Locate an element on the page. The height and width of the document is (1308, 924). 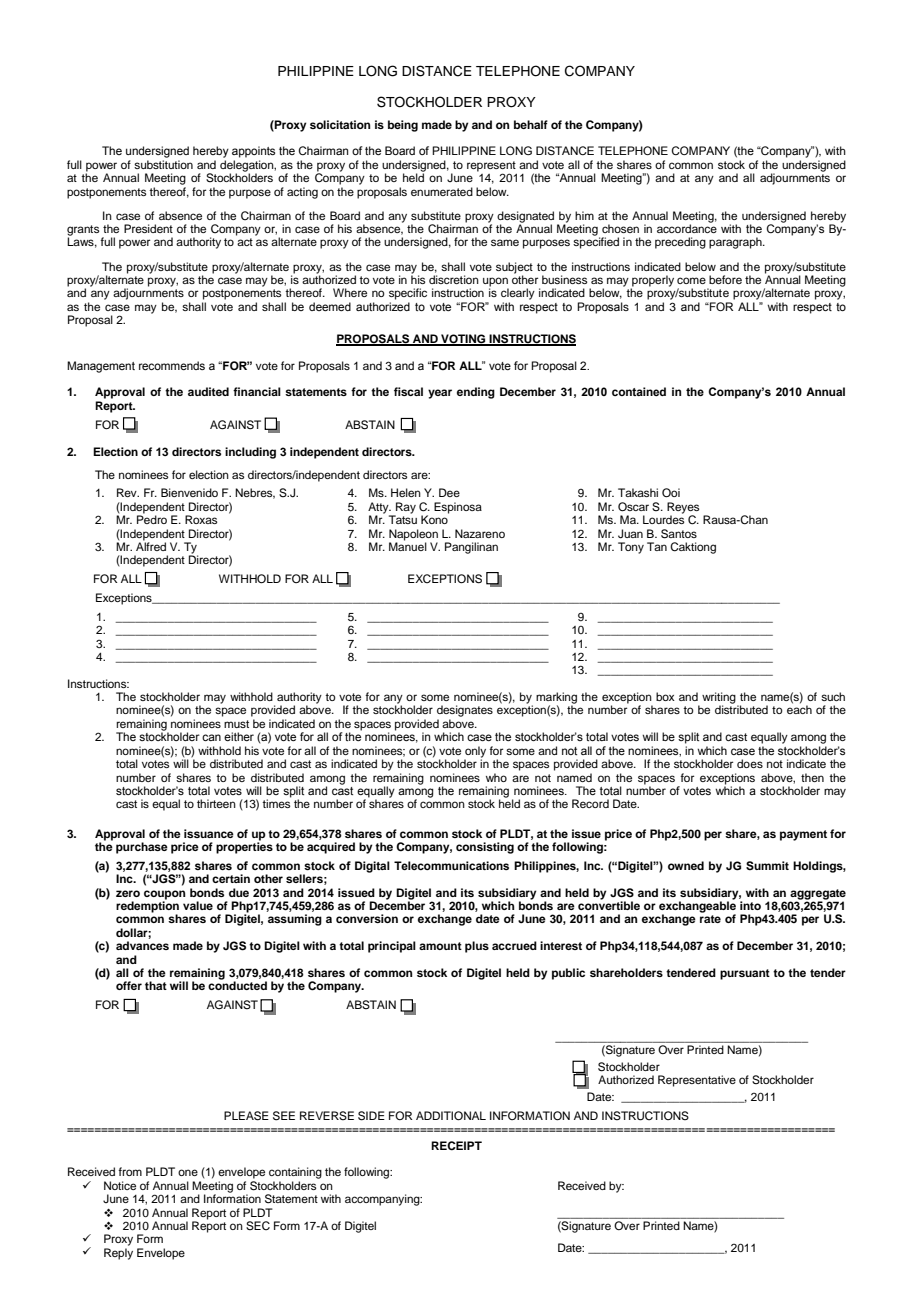
Alfred is located at coordinates (151, 545).
